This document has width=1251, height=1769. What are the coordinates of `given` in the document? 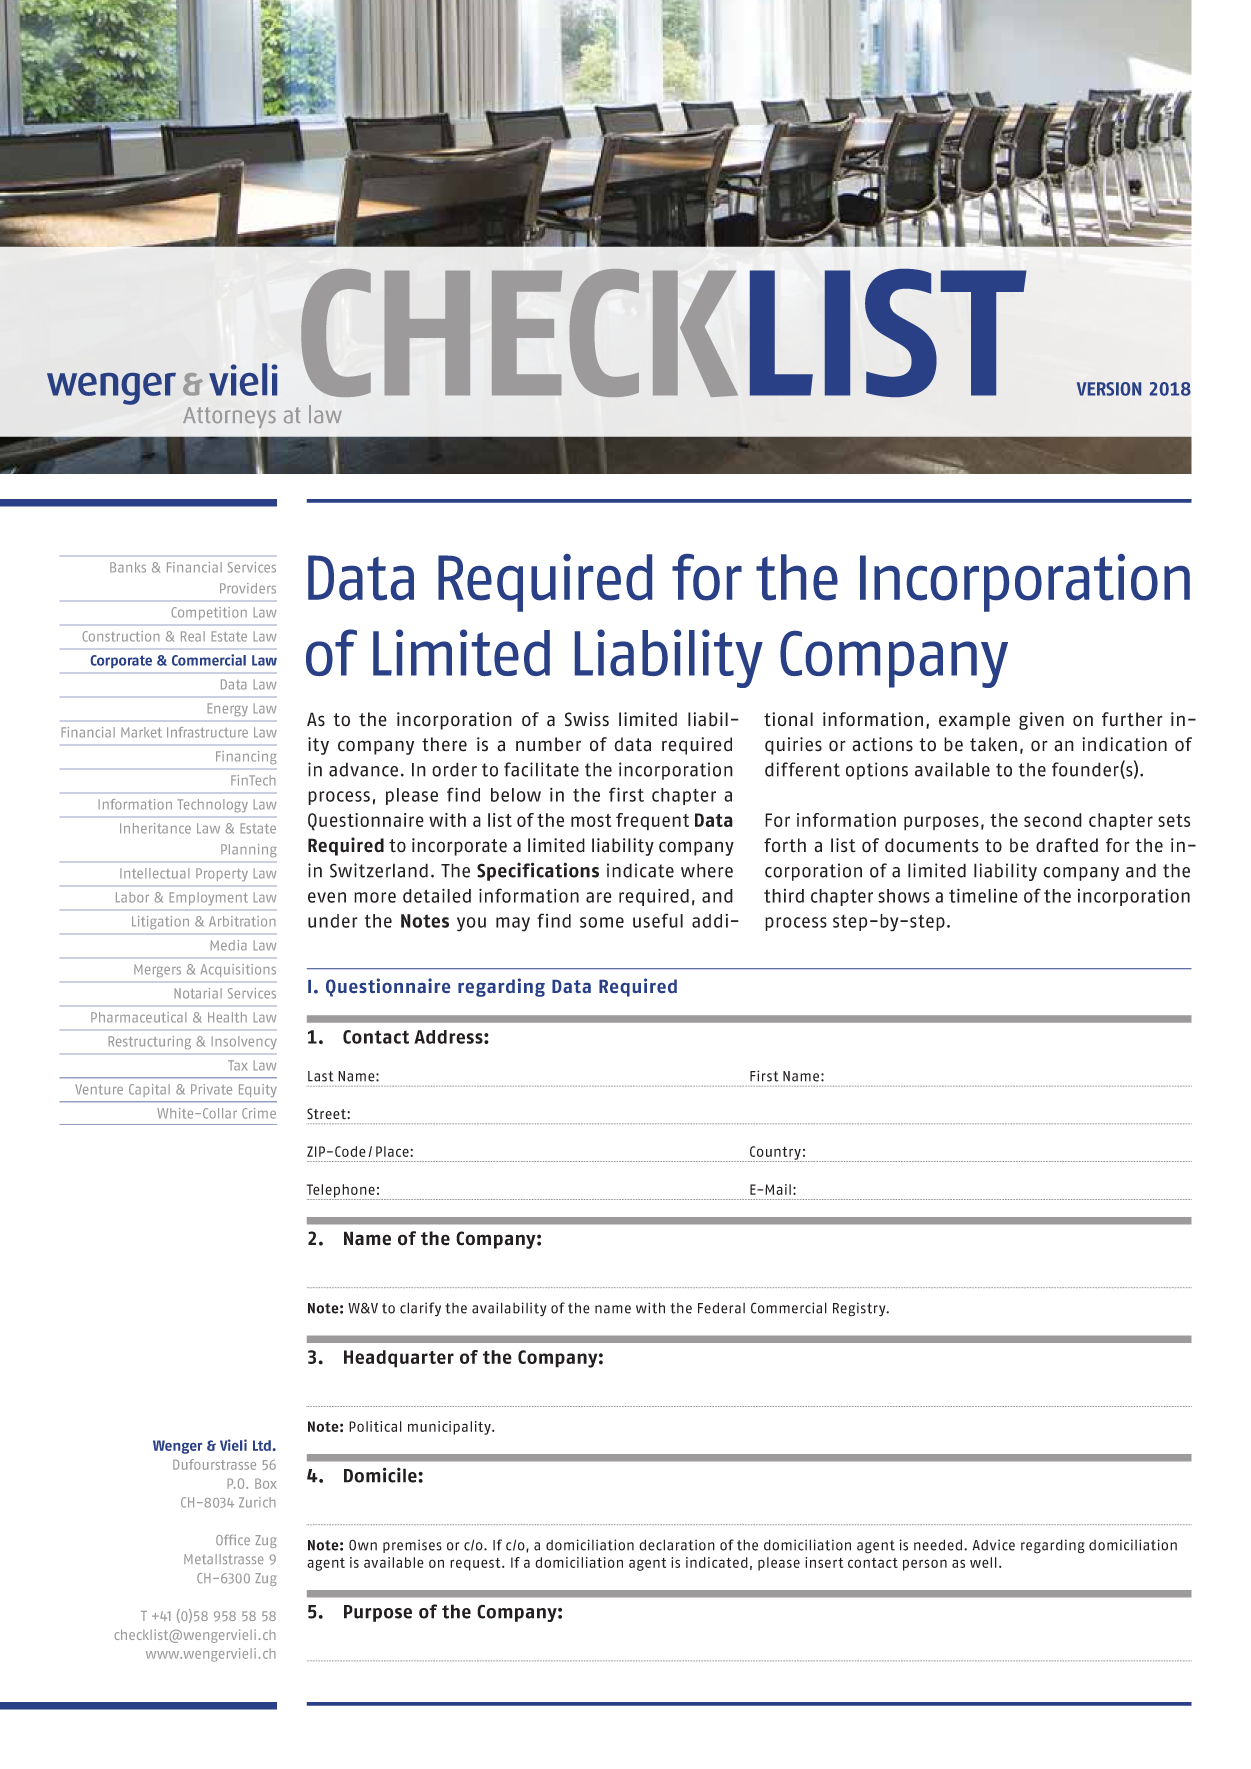 It's located at (1041, 721).
